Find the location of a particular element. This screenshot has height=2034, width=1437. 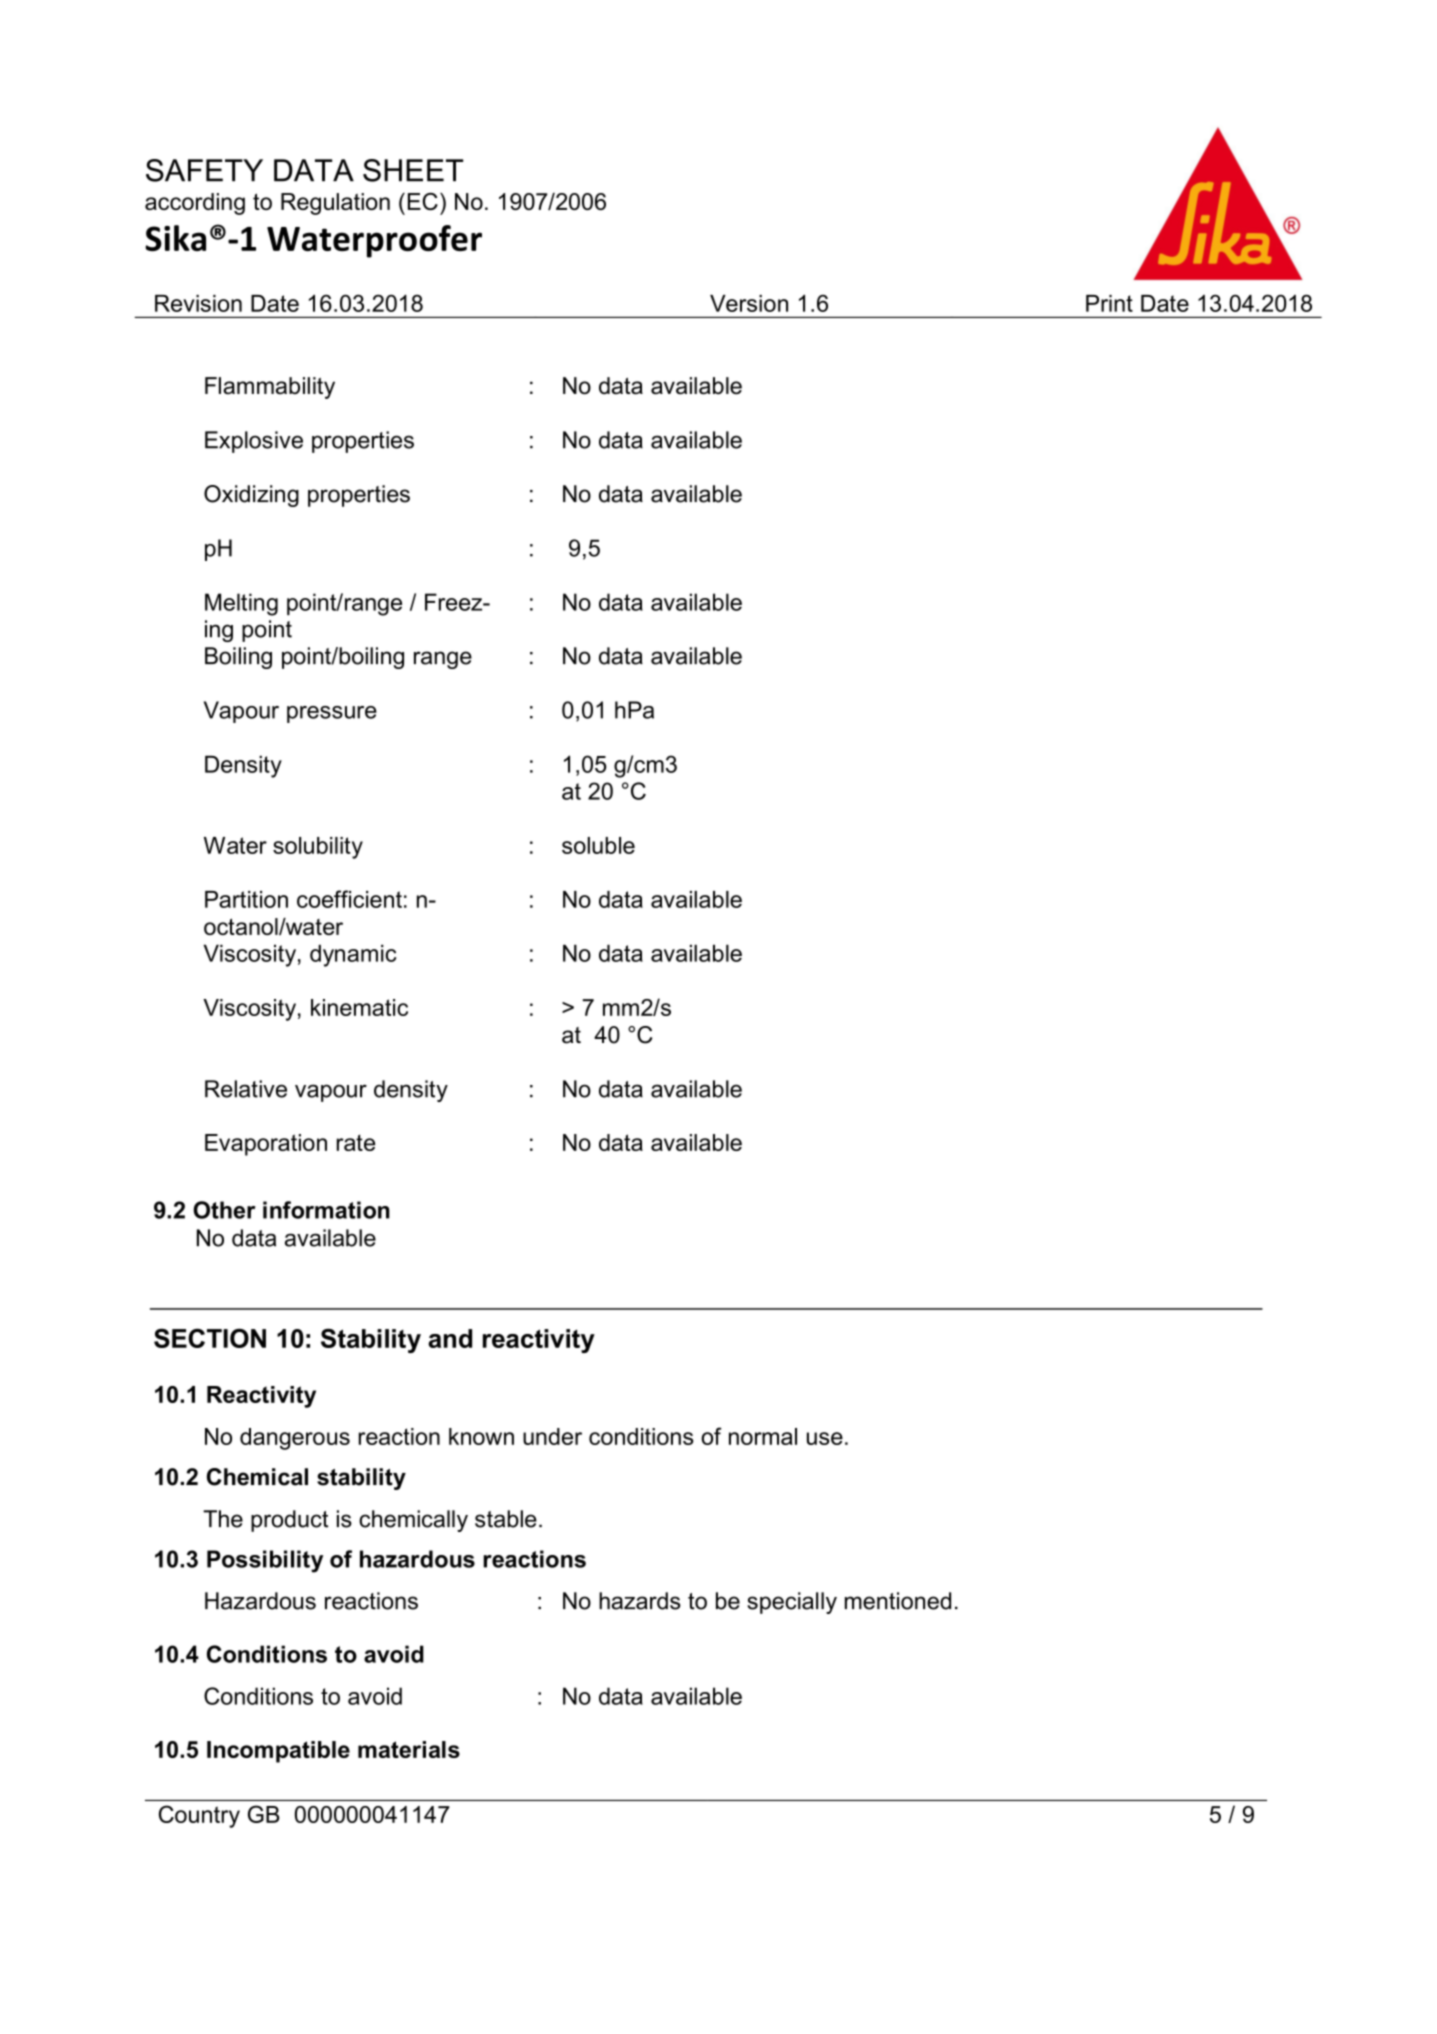

normal is located at coordinates (763, 1436).
